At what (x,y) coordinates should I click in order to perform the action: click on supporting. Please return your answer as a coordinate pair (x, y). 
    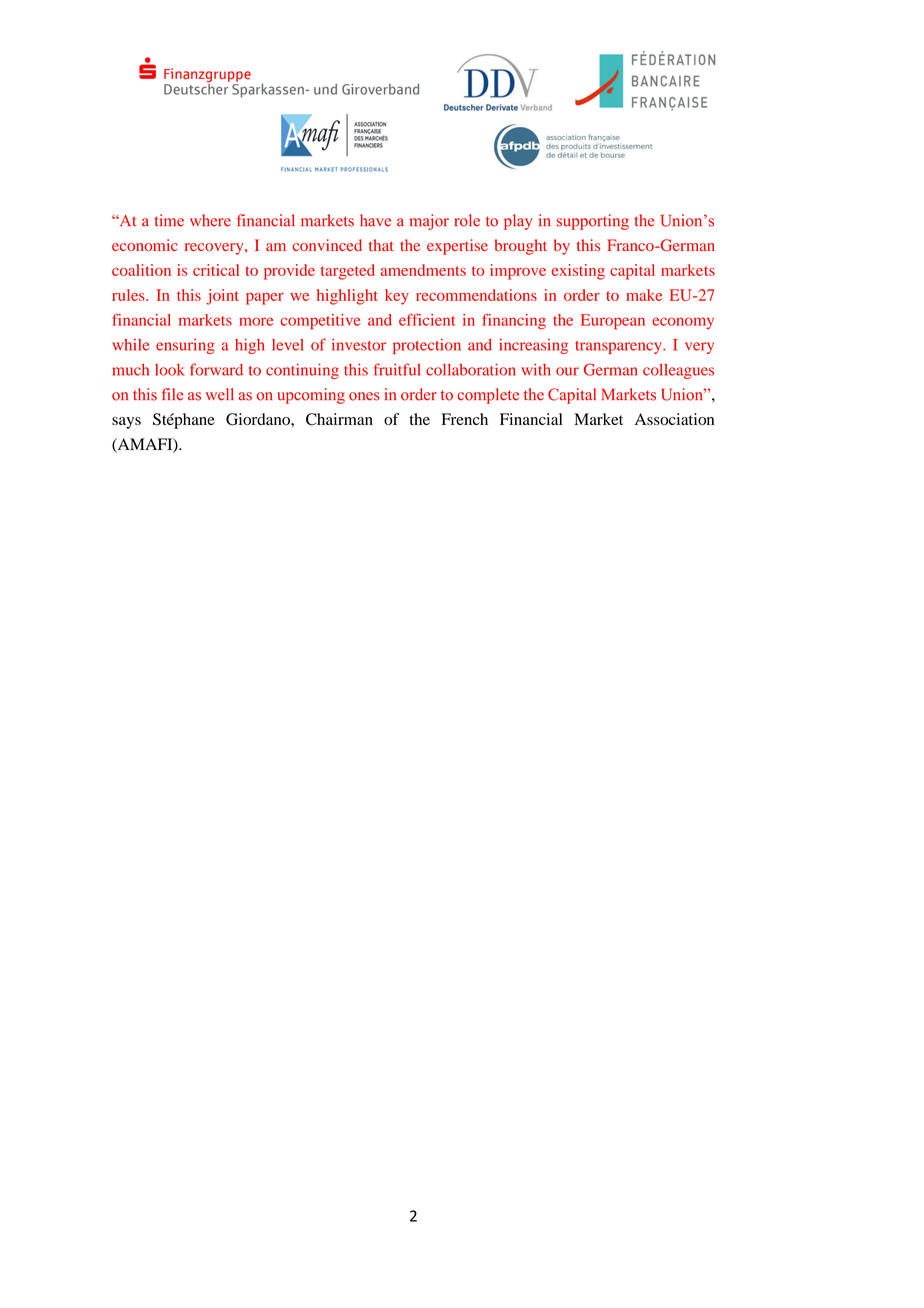
    Looking at the image, I should click on (593, 222).
